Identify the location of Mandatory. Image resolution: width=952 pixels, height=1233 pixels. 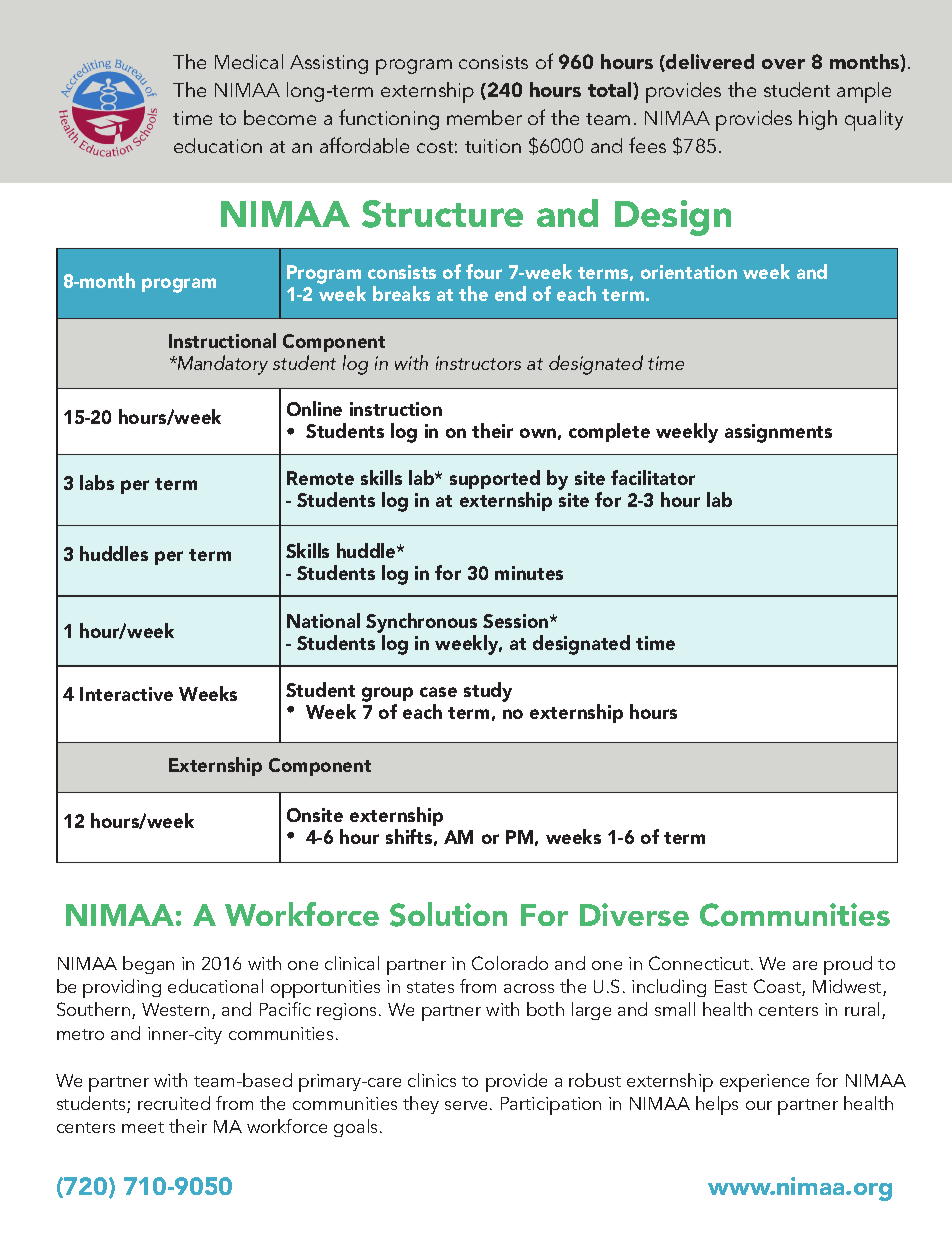
(221, 365).
